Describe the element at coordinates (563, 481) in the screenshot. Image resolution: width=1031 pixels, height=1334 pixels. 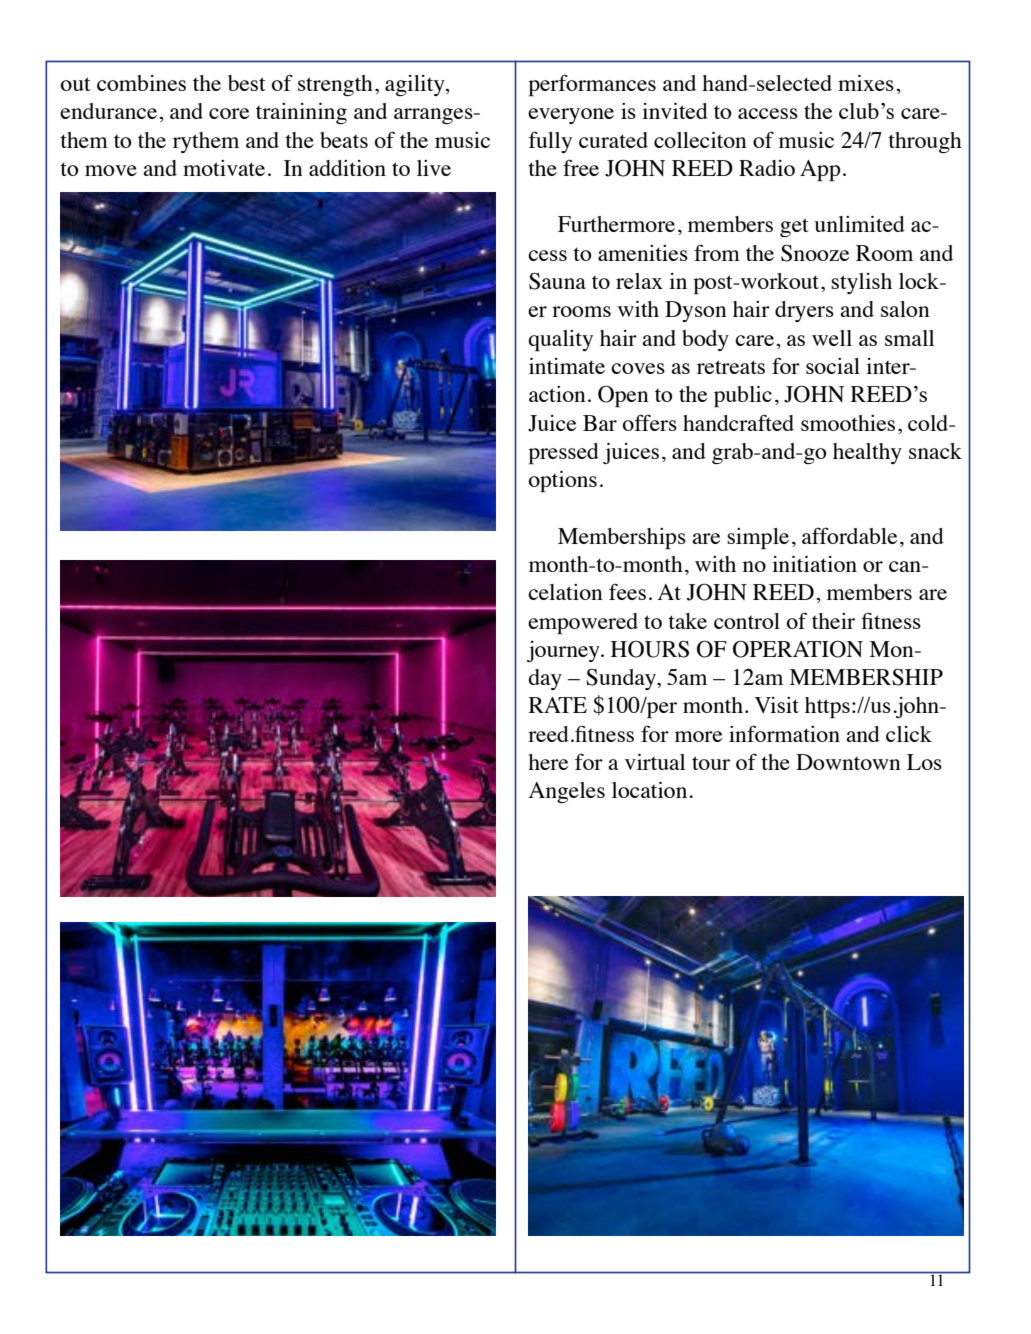
I see `options` at that location.
